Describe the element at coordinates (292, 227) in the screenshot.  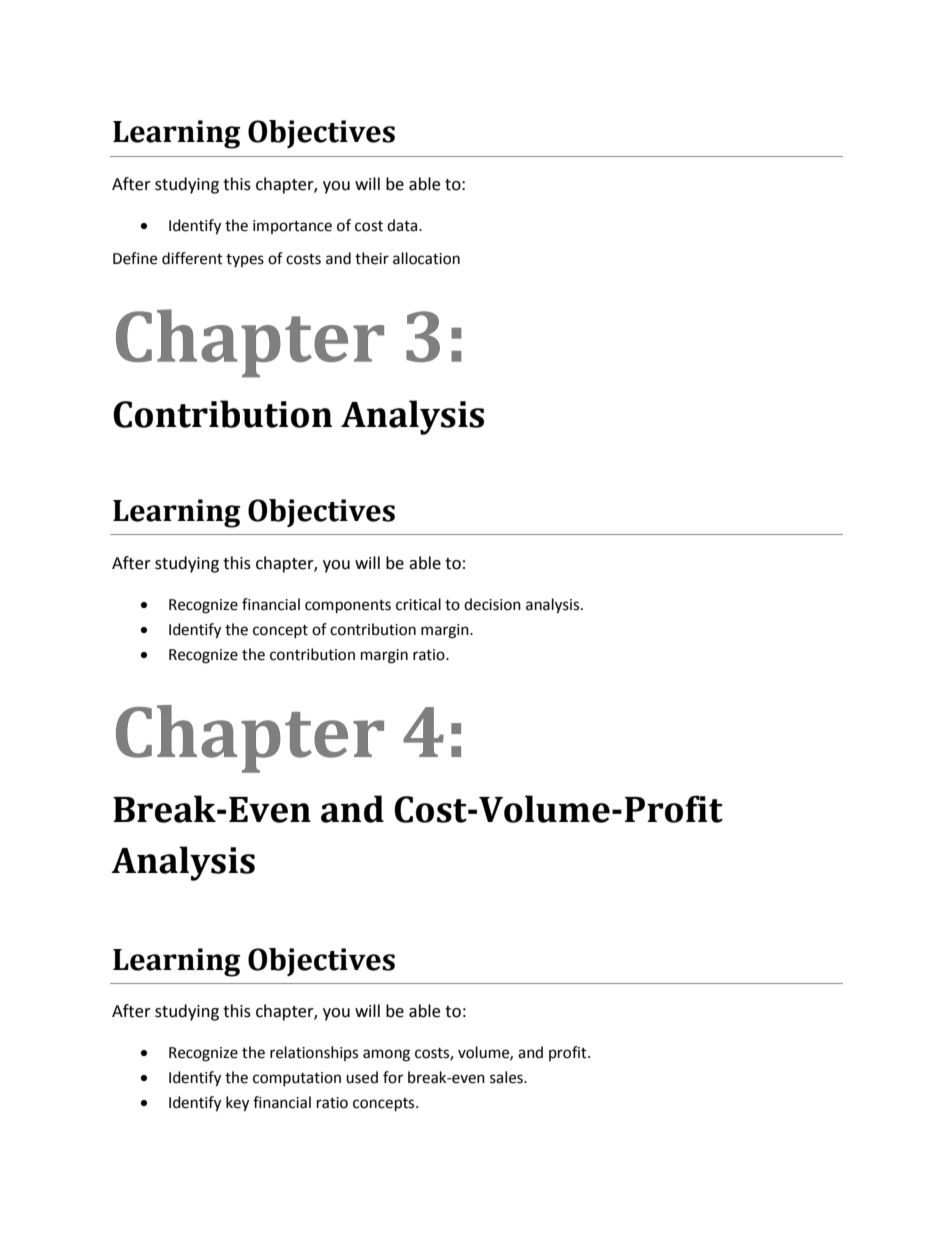
I see `importance` at that location.
